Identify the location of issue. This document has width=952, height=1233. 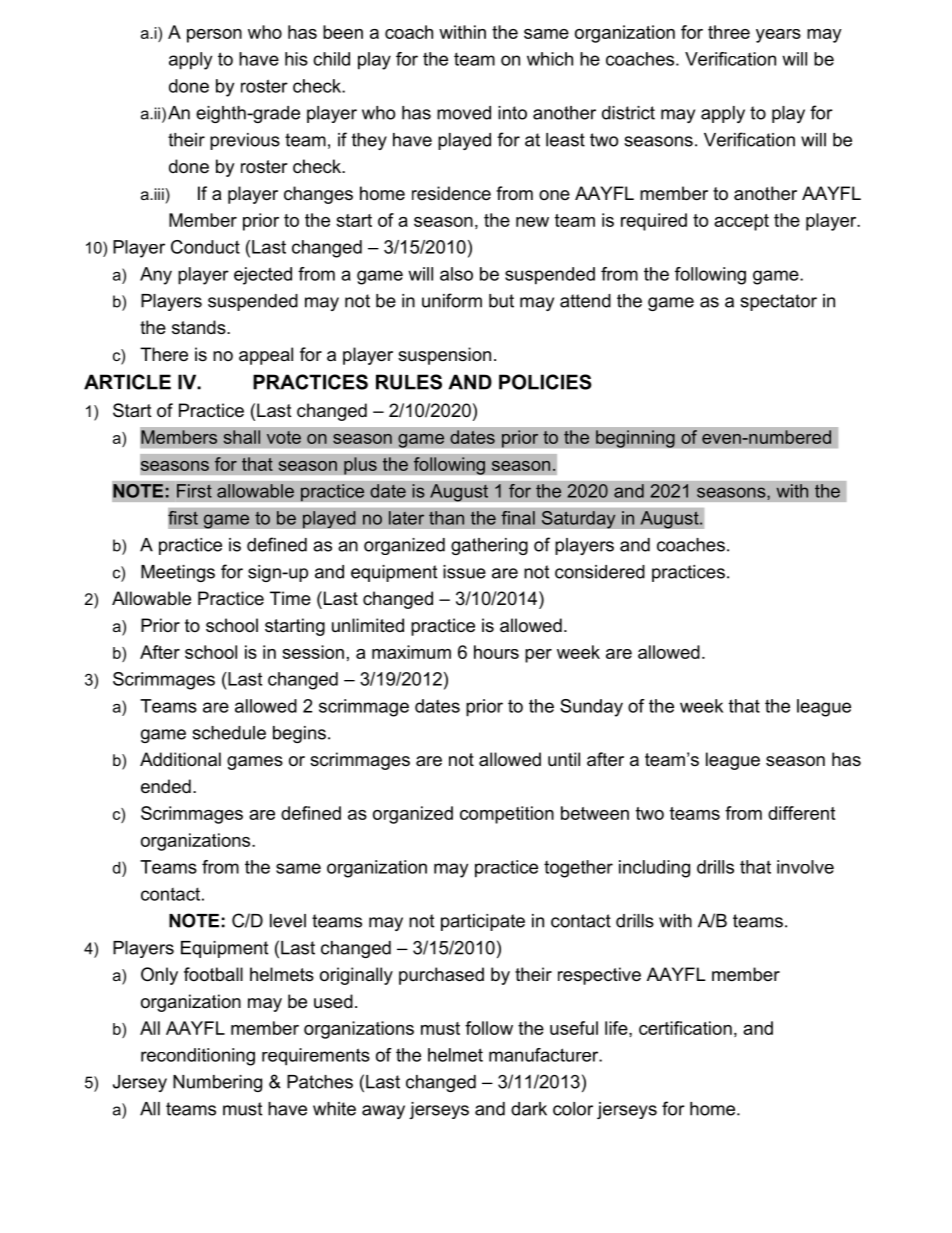
(464, 572).
